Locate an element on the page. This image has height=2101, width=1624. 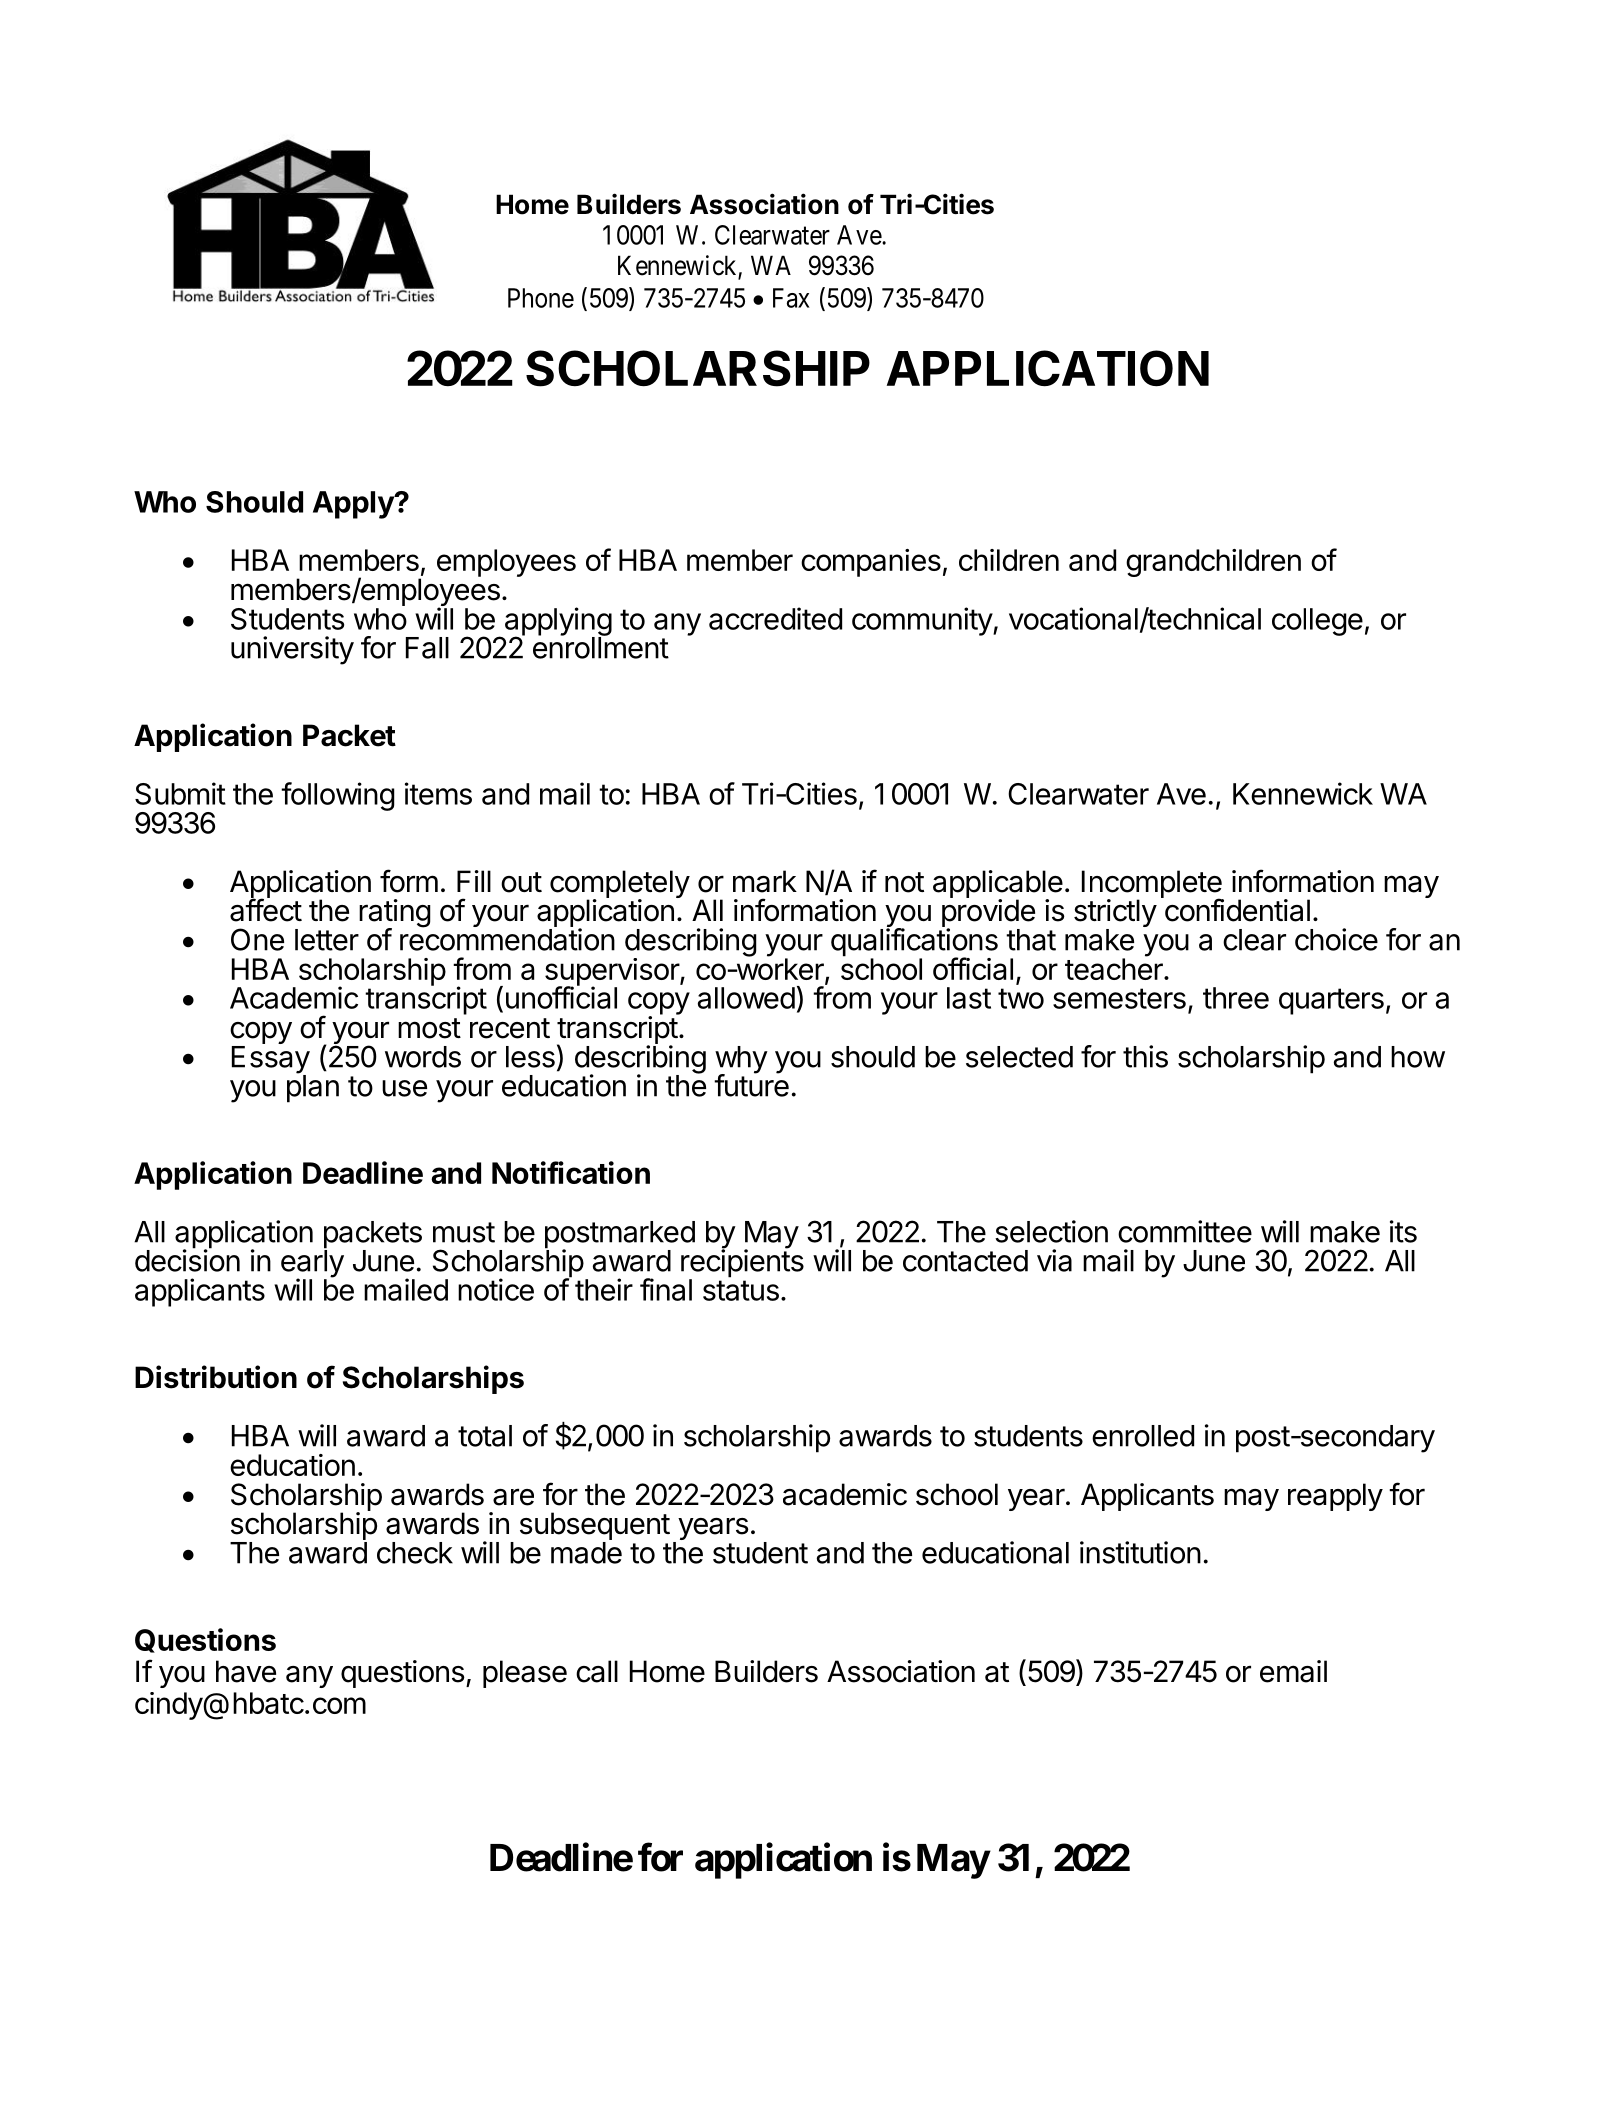
Phone is located at coordinates (541, 298).
